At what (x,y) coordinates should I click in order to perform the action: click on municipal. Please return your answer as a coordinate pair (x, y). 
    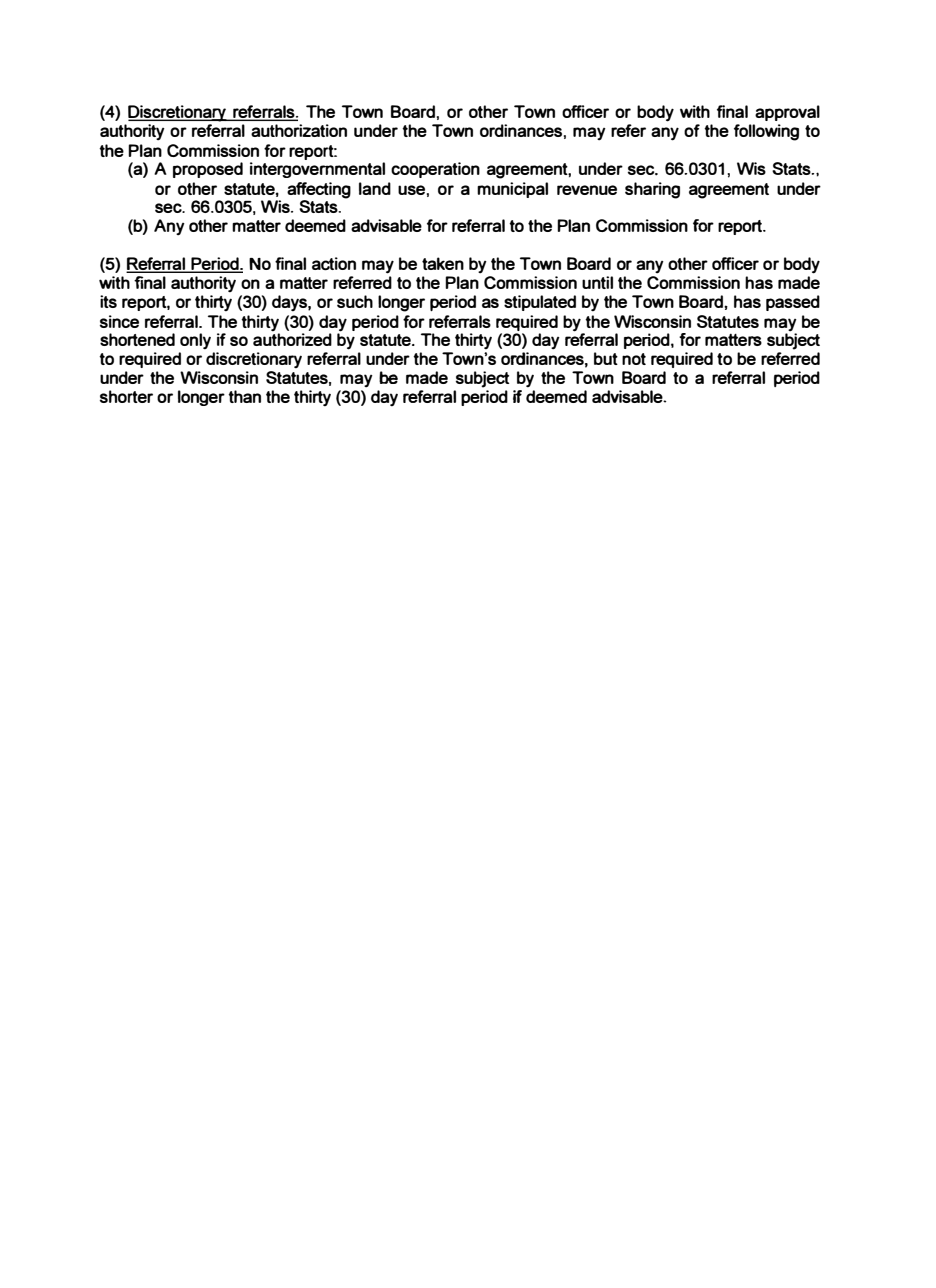
    Looking at the image, I should click on (512, 190).
